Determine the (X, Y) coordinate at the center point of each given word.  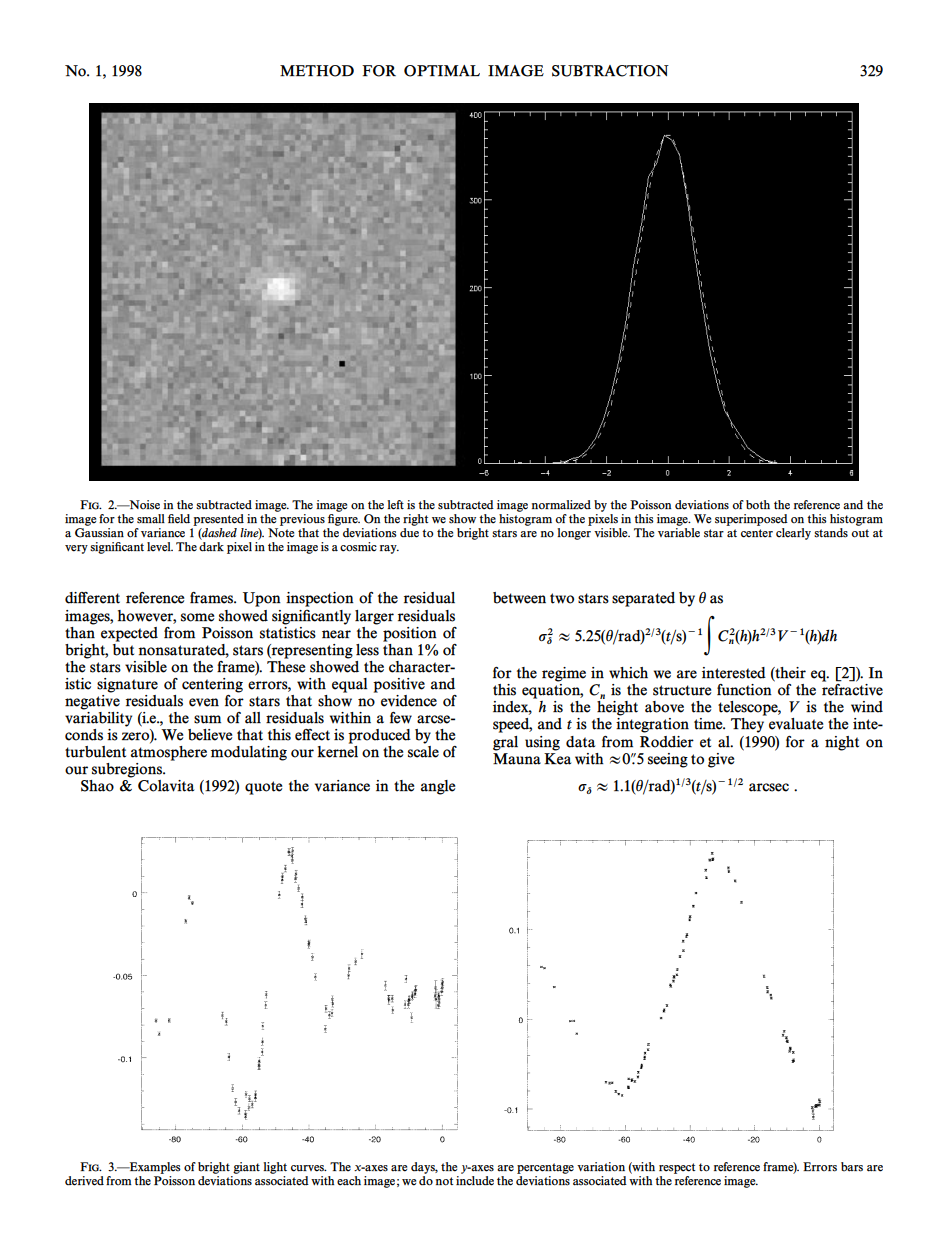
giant (246, 1168)
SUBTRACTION (610, 71)
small (151, 519)
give (721, 760)
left (395, 505)
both (758, 505)
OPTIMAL (442, 71)
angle (438, 787)
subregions (128, 770)
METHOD (317, 71)
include (475, 1179)
